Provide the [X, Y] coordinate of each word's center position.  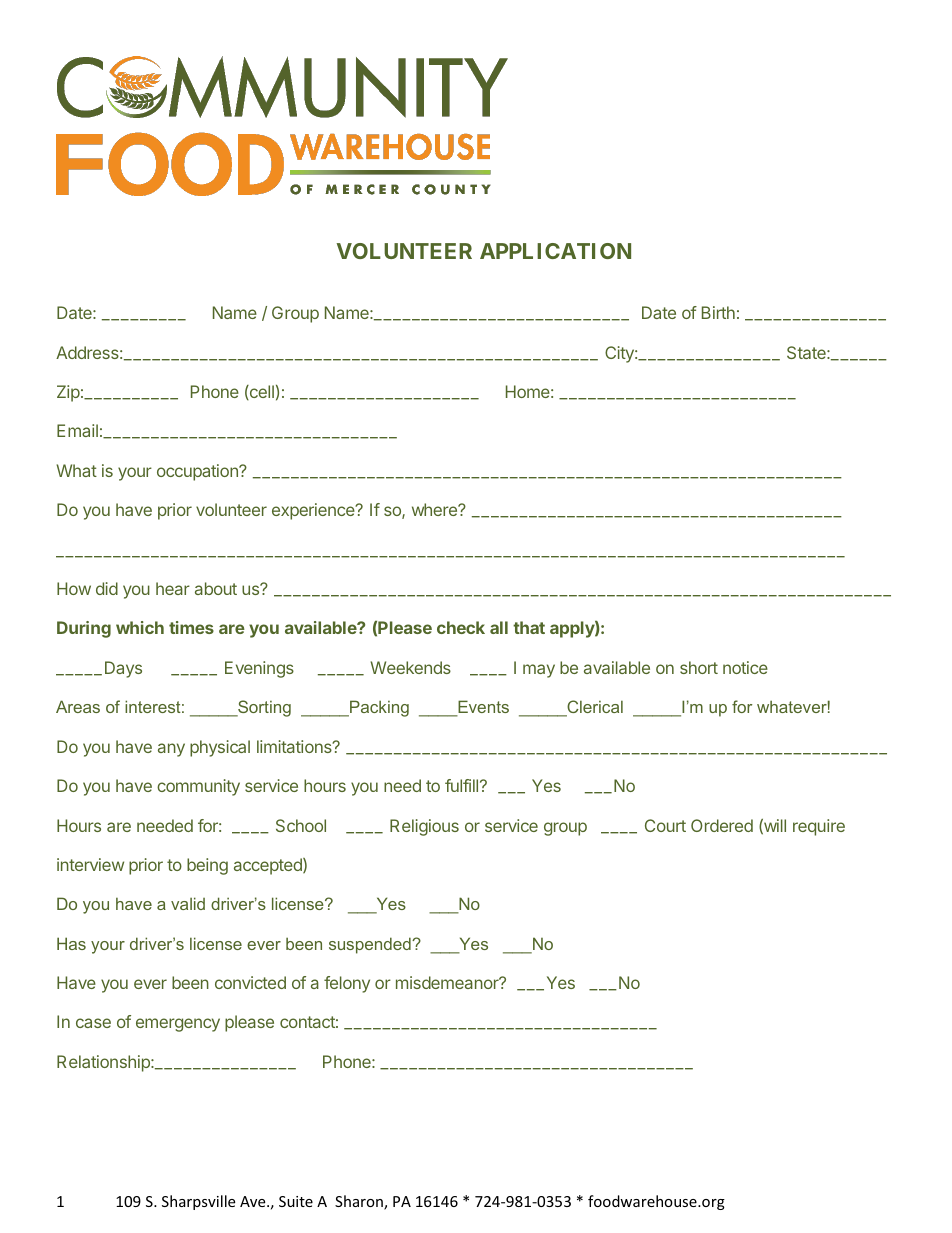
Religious [424, 827]
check [461, 627]
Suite [296, 1201]
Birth [718, 312]
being [207, 866]
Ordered [722, 825]
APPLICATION [555, 251]
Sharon [360, 1202]
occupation [198, 472]
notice [745, 667]
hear [173, 588]
